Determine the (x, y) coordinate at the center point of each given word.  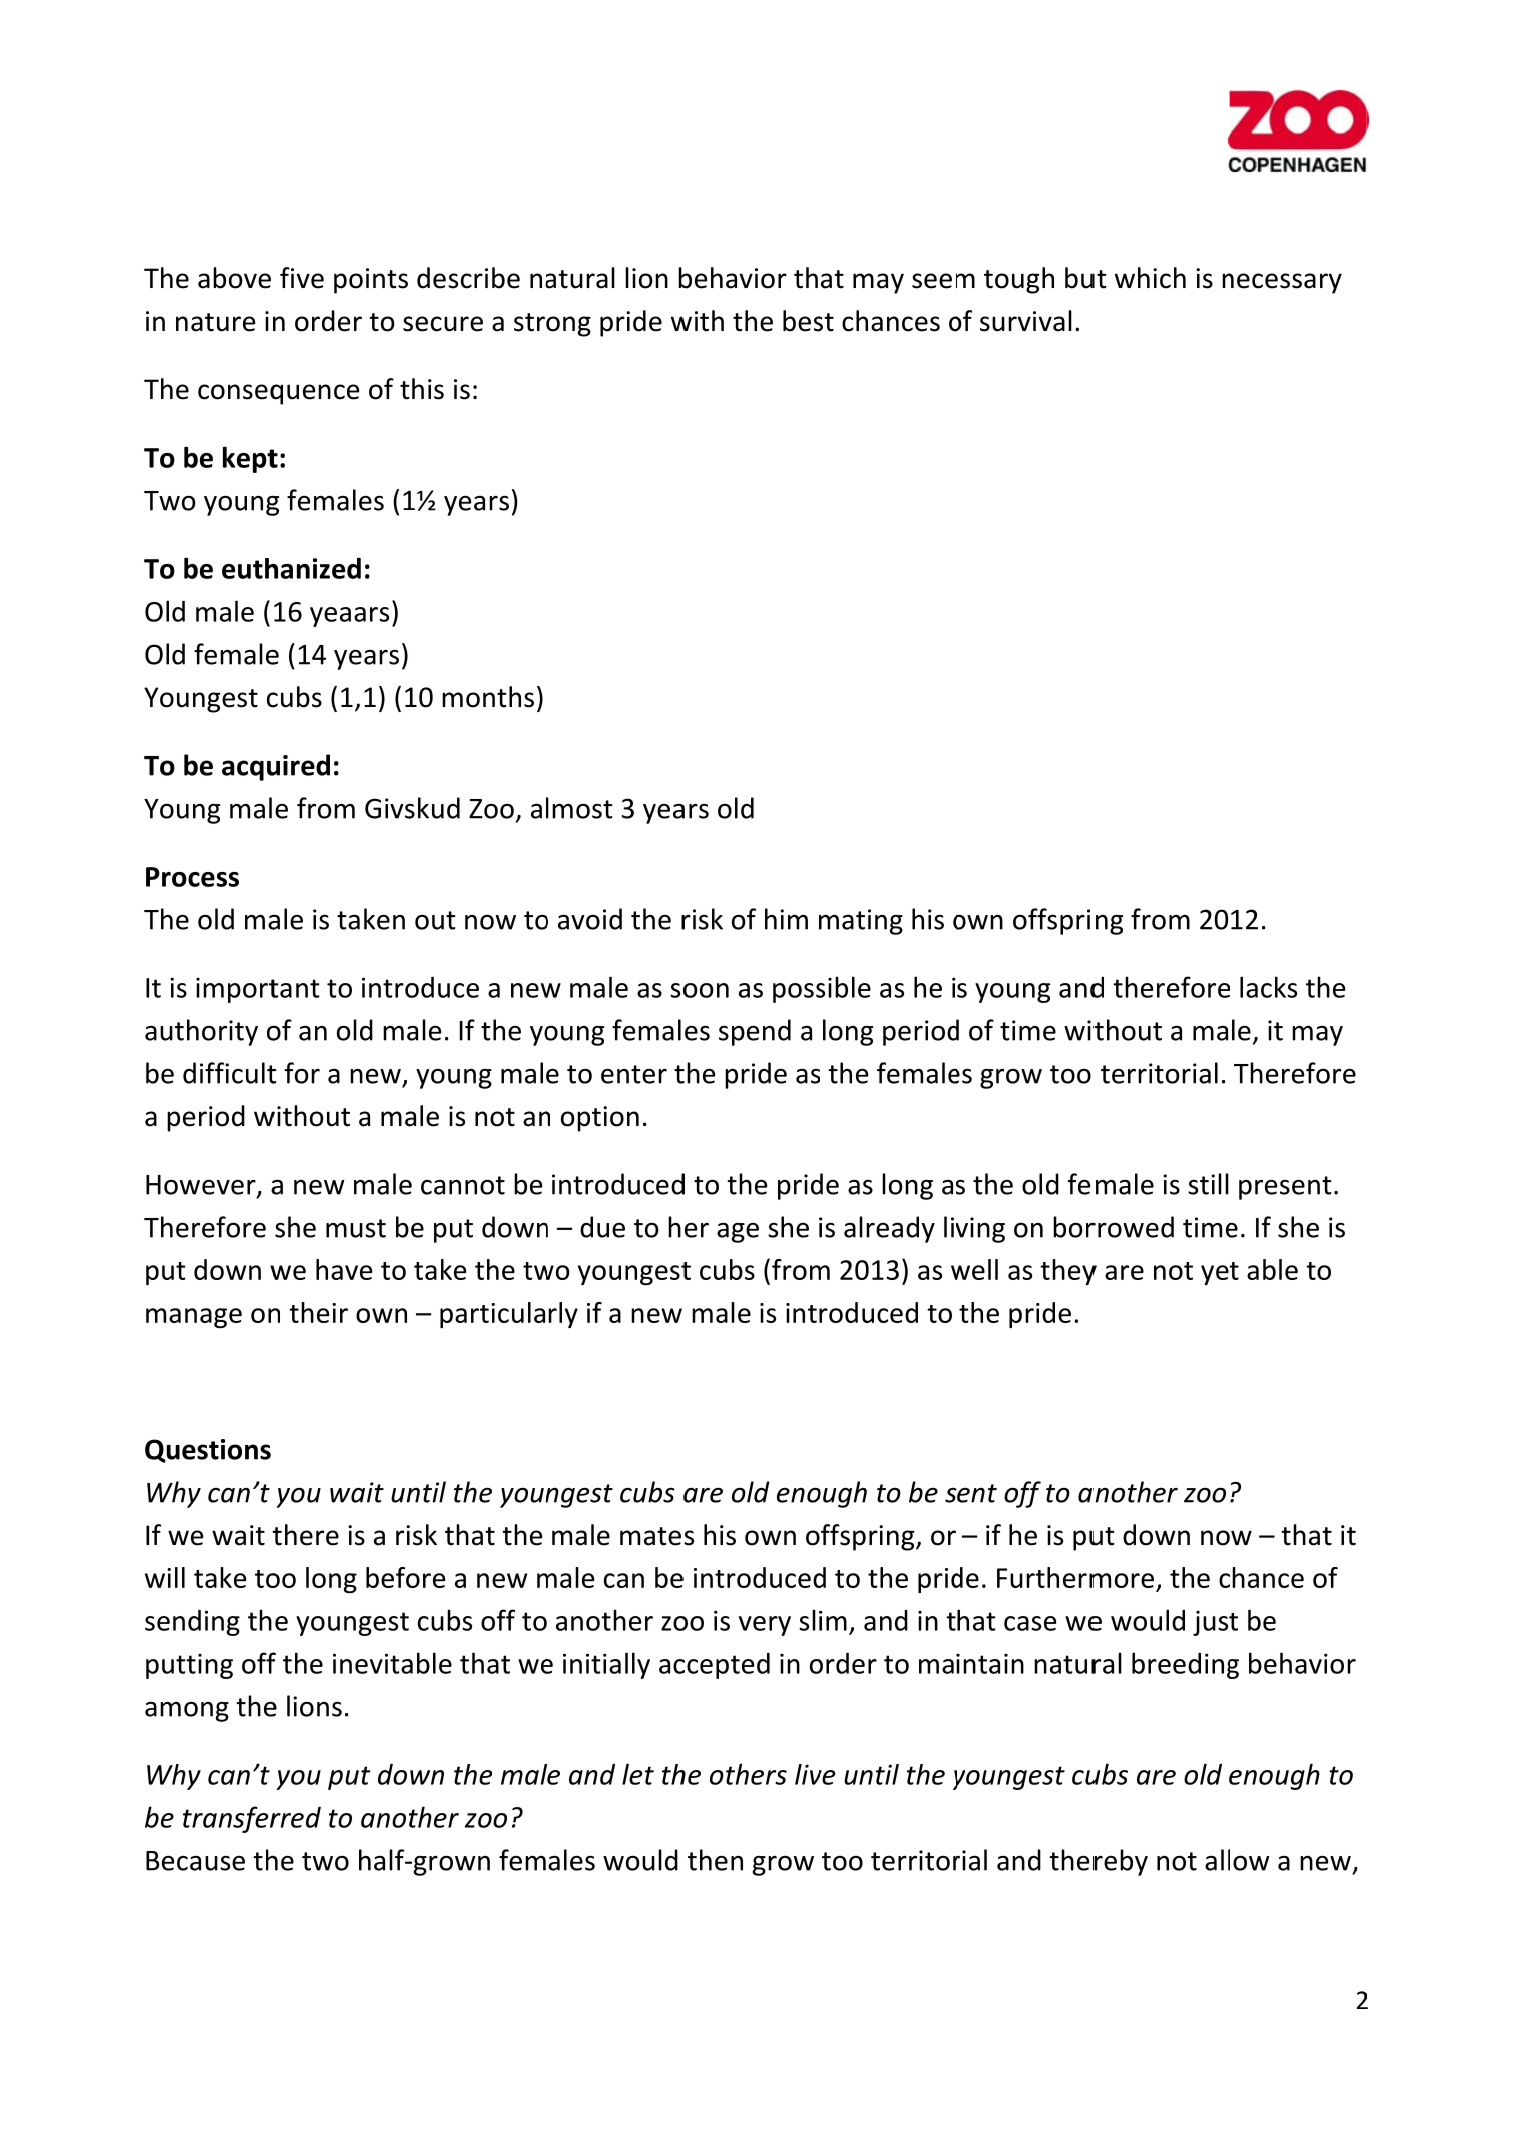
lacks (1268, 987)
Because (195, 1861)
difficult (230, 1073)
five (302, 278)
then (715, 1860)
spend (755, 1032)
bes (804, 321)
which (1150, 278)
